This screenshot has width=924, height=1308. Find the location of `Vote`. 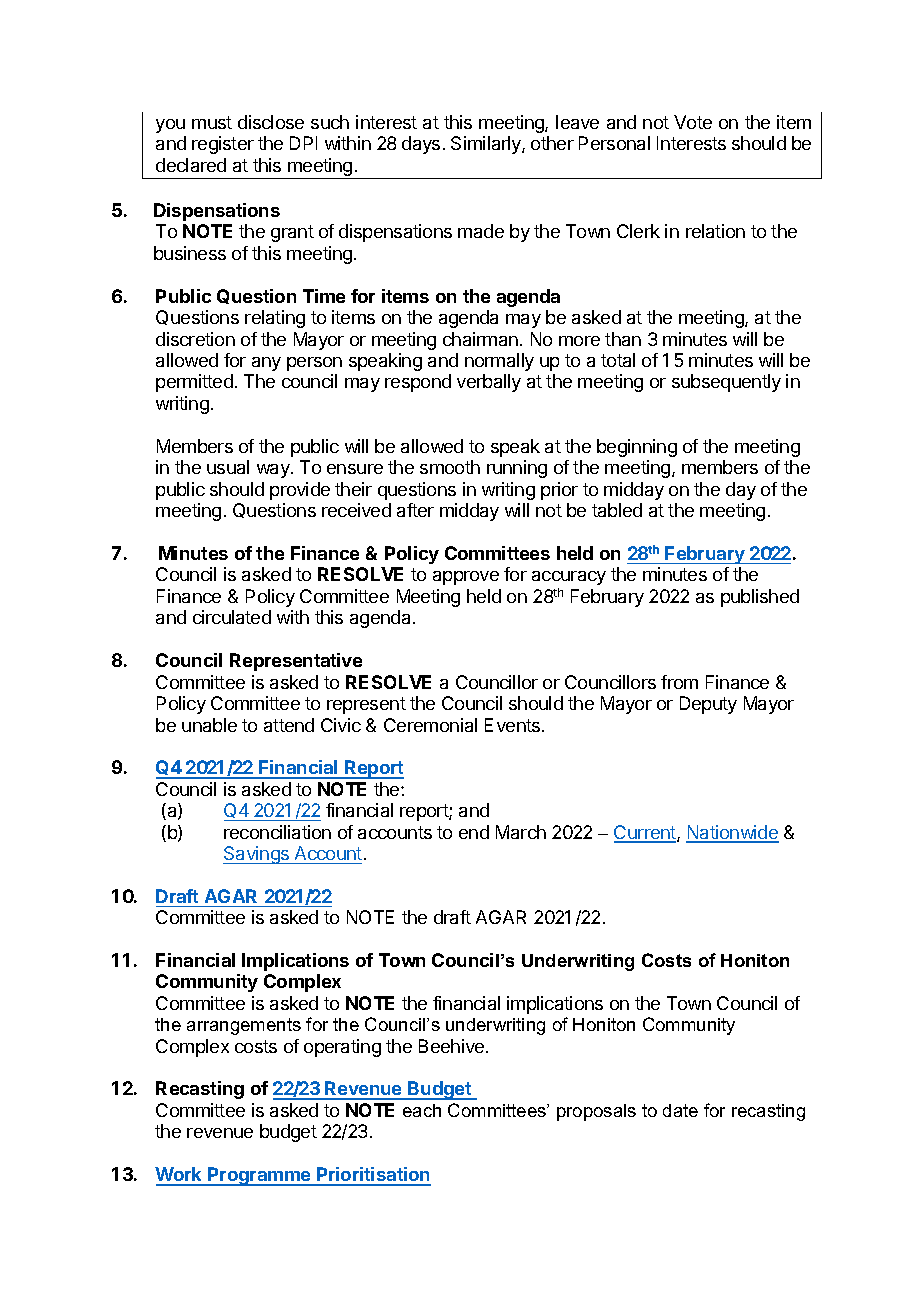

Vote is located at coordinates (693, 122).
